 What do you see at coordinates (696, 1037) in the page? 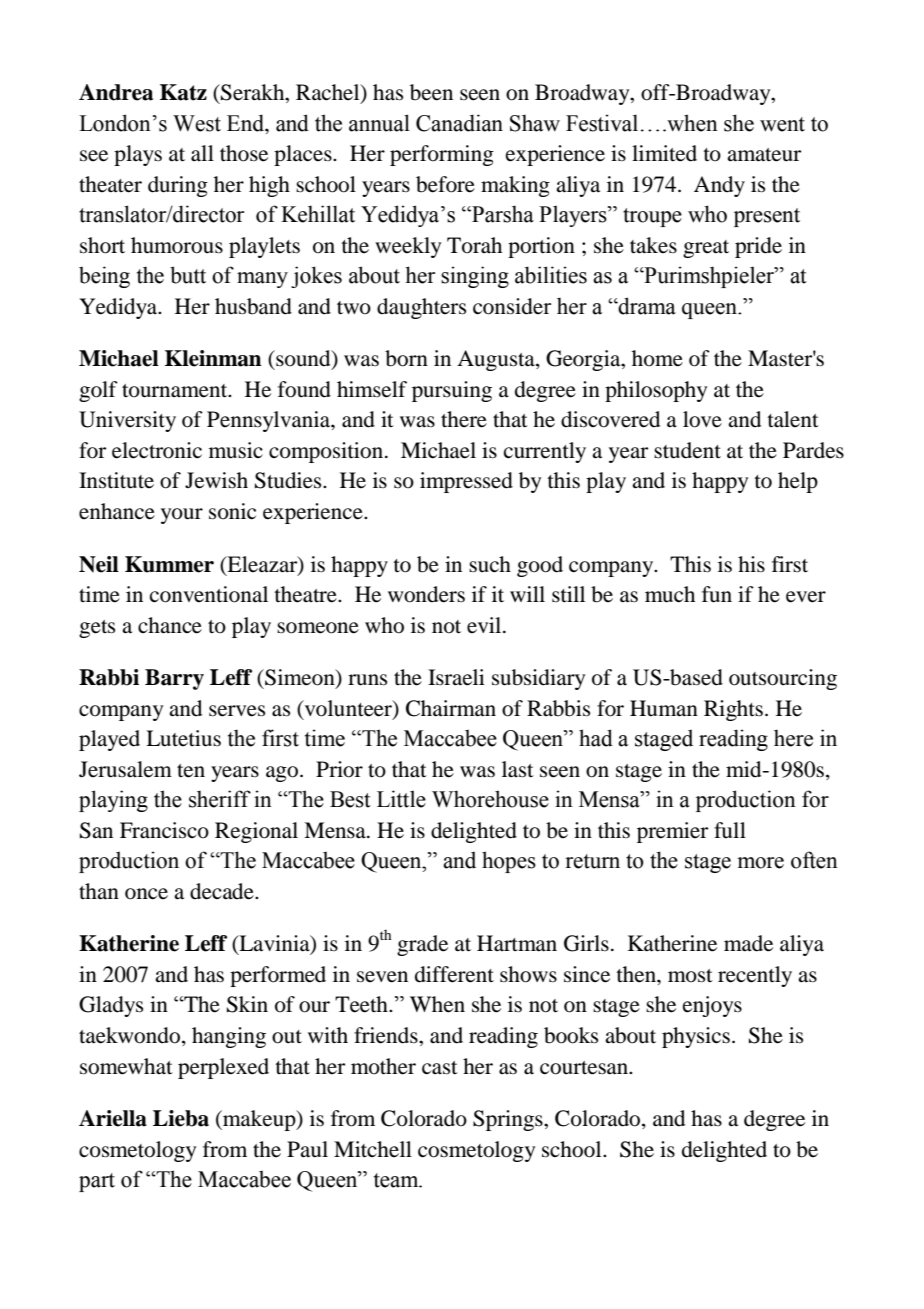
I see `physics` at bounding box center [696, 1037].
